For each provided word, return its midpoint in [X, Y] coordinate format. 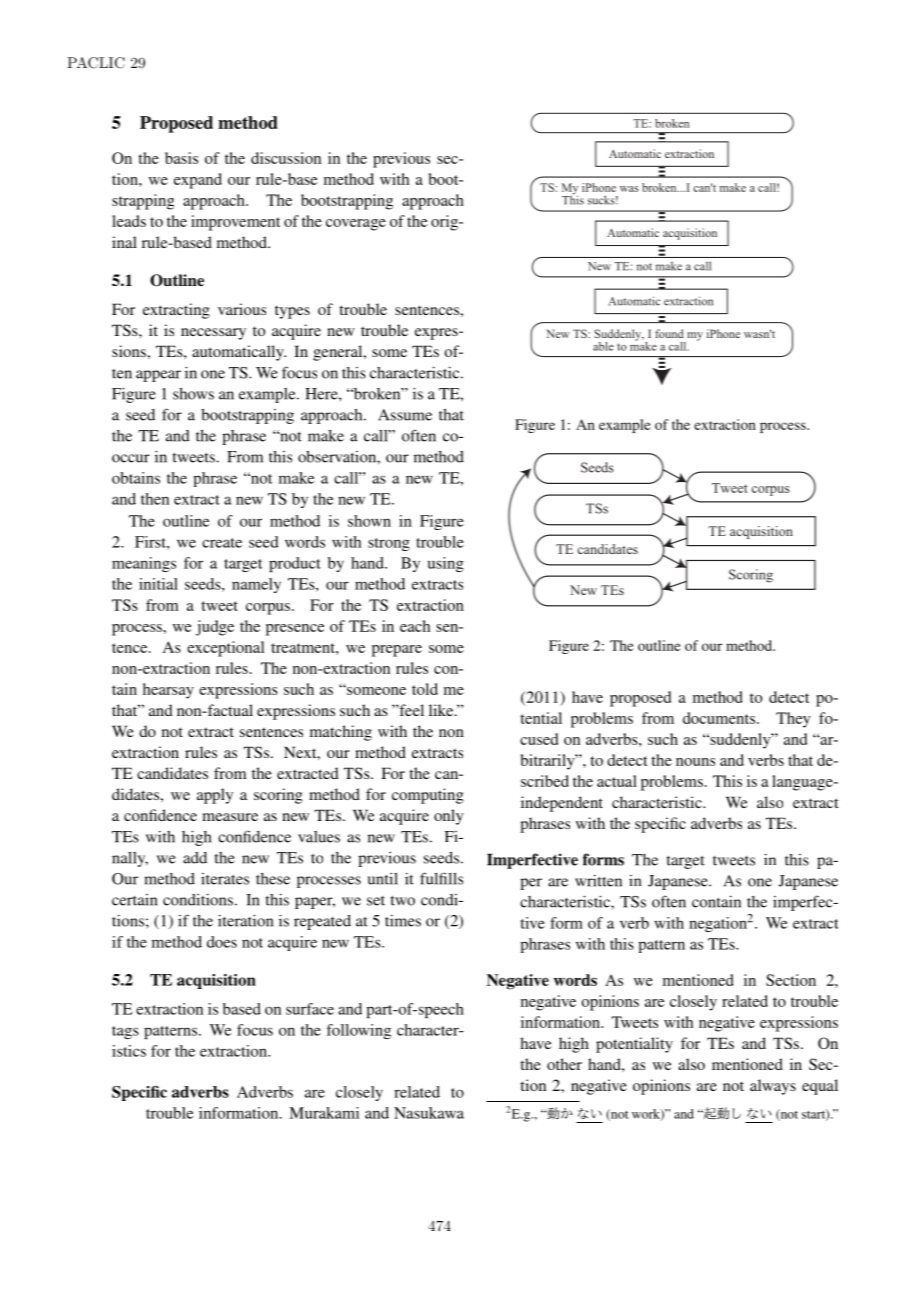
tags [125, 1032]
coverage [356, 225]
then [155, 499]
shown [369, 521]
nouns [695, 762]
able [603, 346]
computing [428, 796]
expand [198, 181]
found [669, 333]
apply [215, 796]
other [564, 1064]
